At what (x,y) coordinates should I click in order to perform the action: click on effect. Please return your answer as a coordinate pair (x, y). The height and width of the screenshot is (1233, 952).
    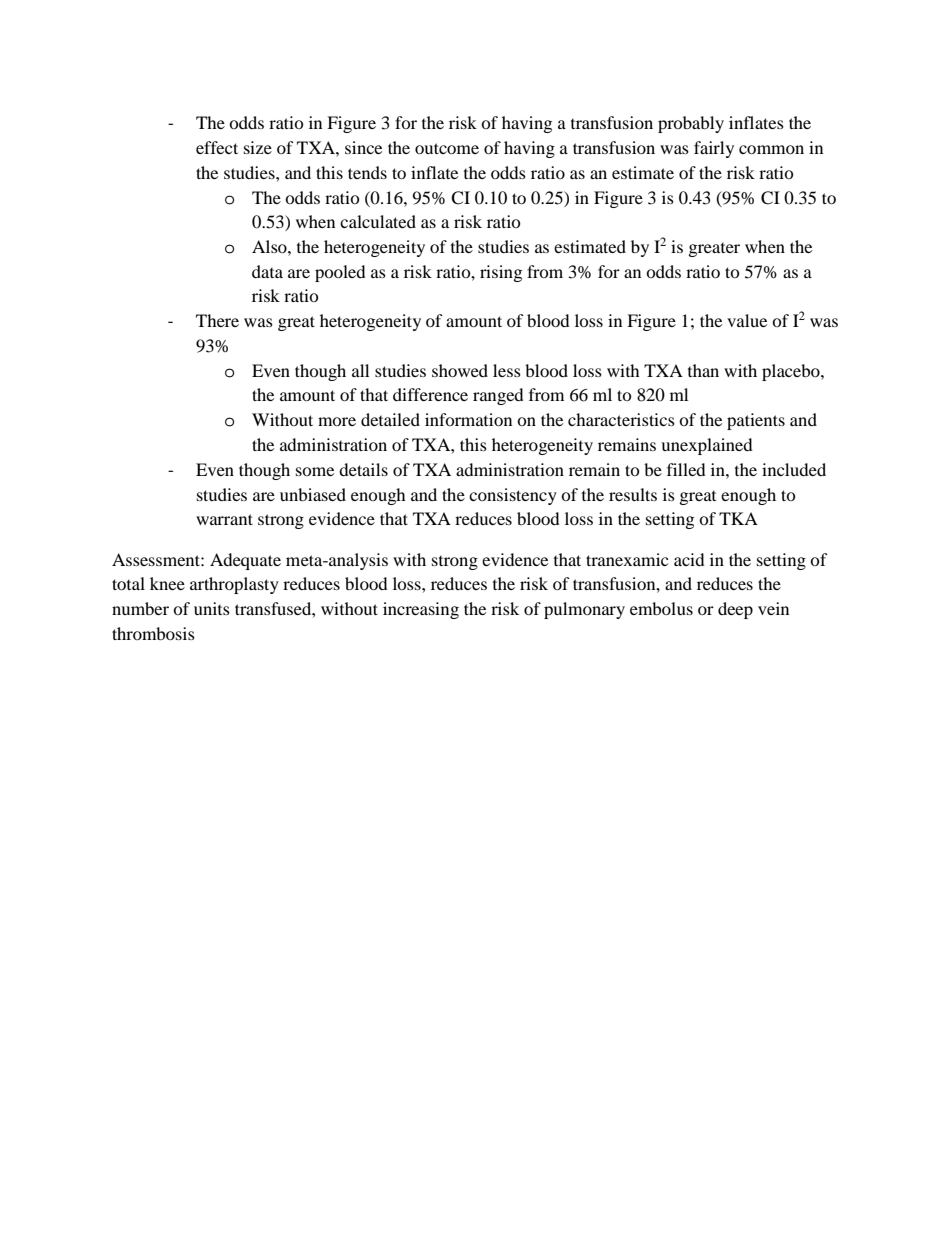
    Looking at the image, I should click on (217, 147).
